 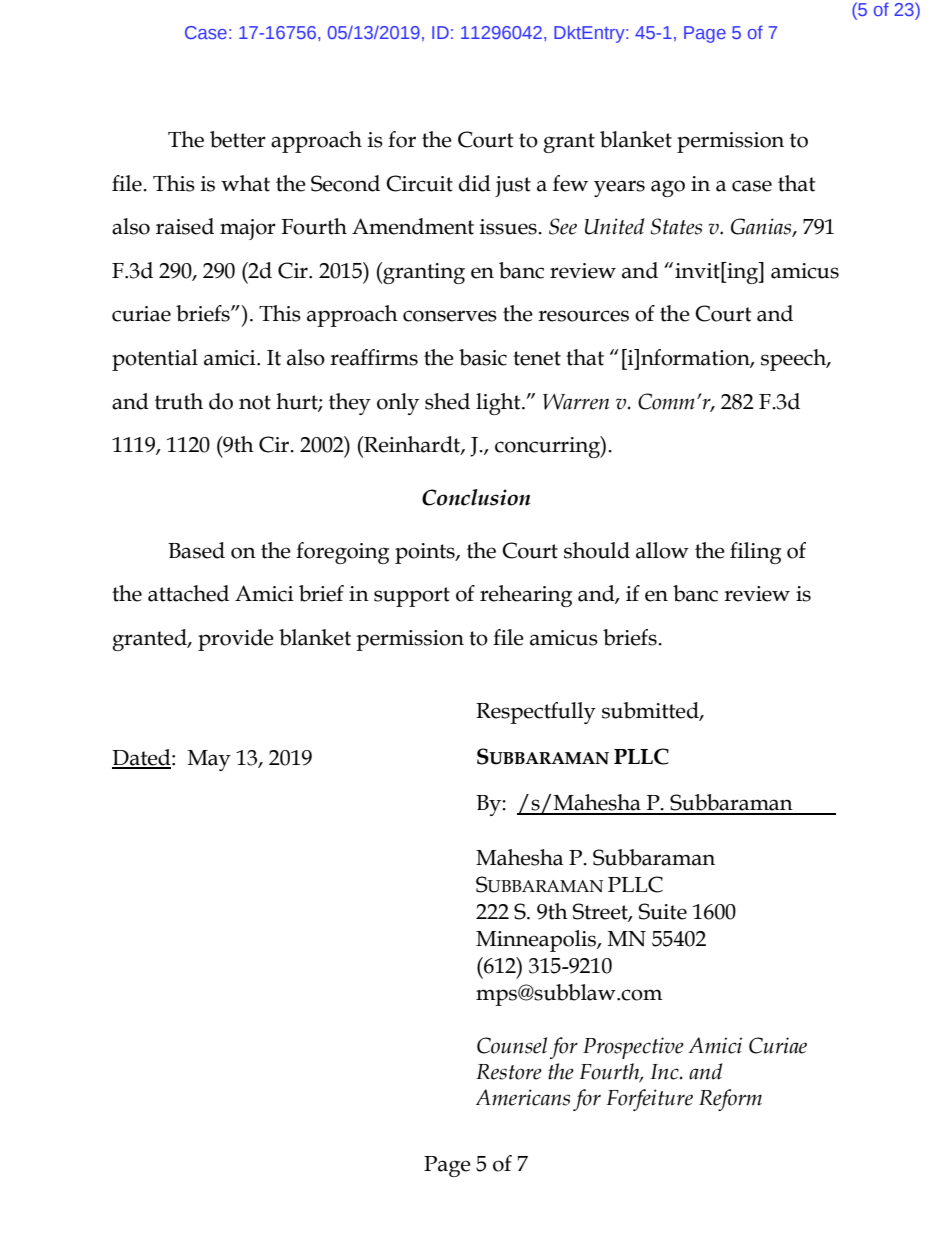 I want to click on Conclusion, so click(x=476, y=497).
